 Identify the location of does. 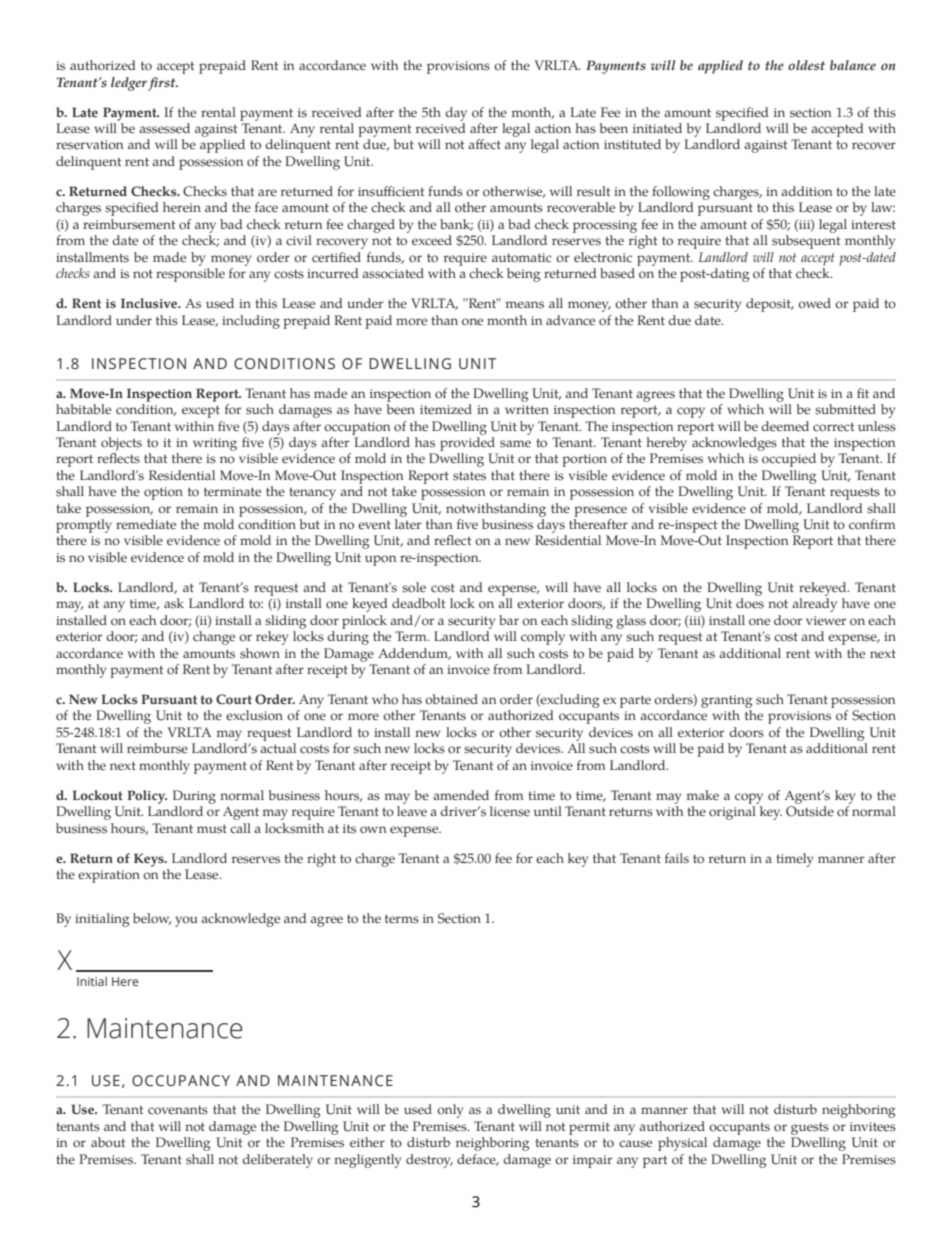
(750, 603).
